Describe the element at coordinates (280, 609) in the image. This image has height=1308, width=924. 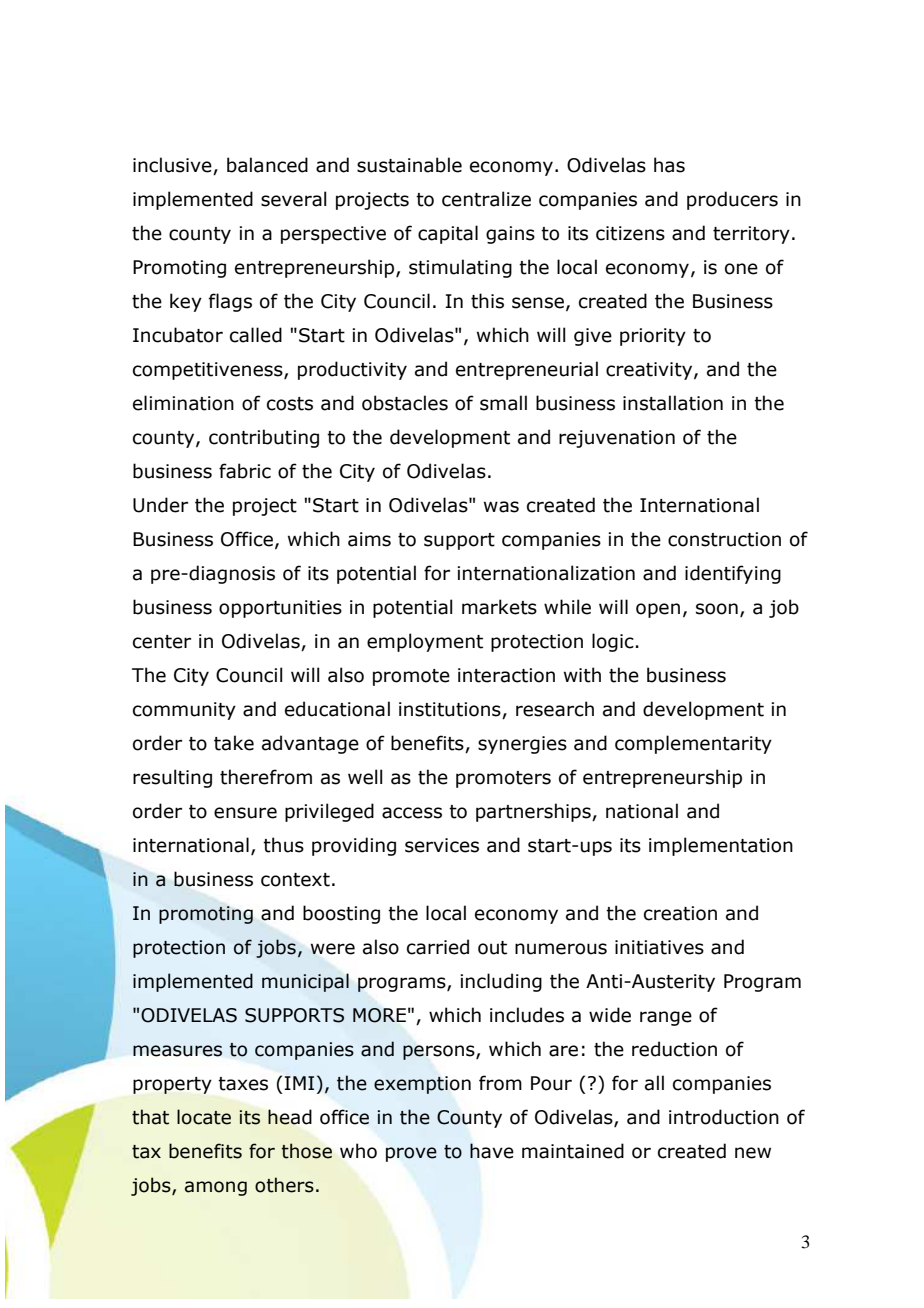
I see `opportunities` at that location.
